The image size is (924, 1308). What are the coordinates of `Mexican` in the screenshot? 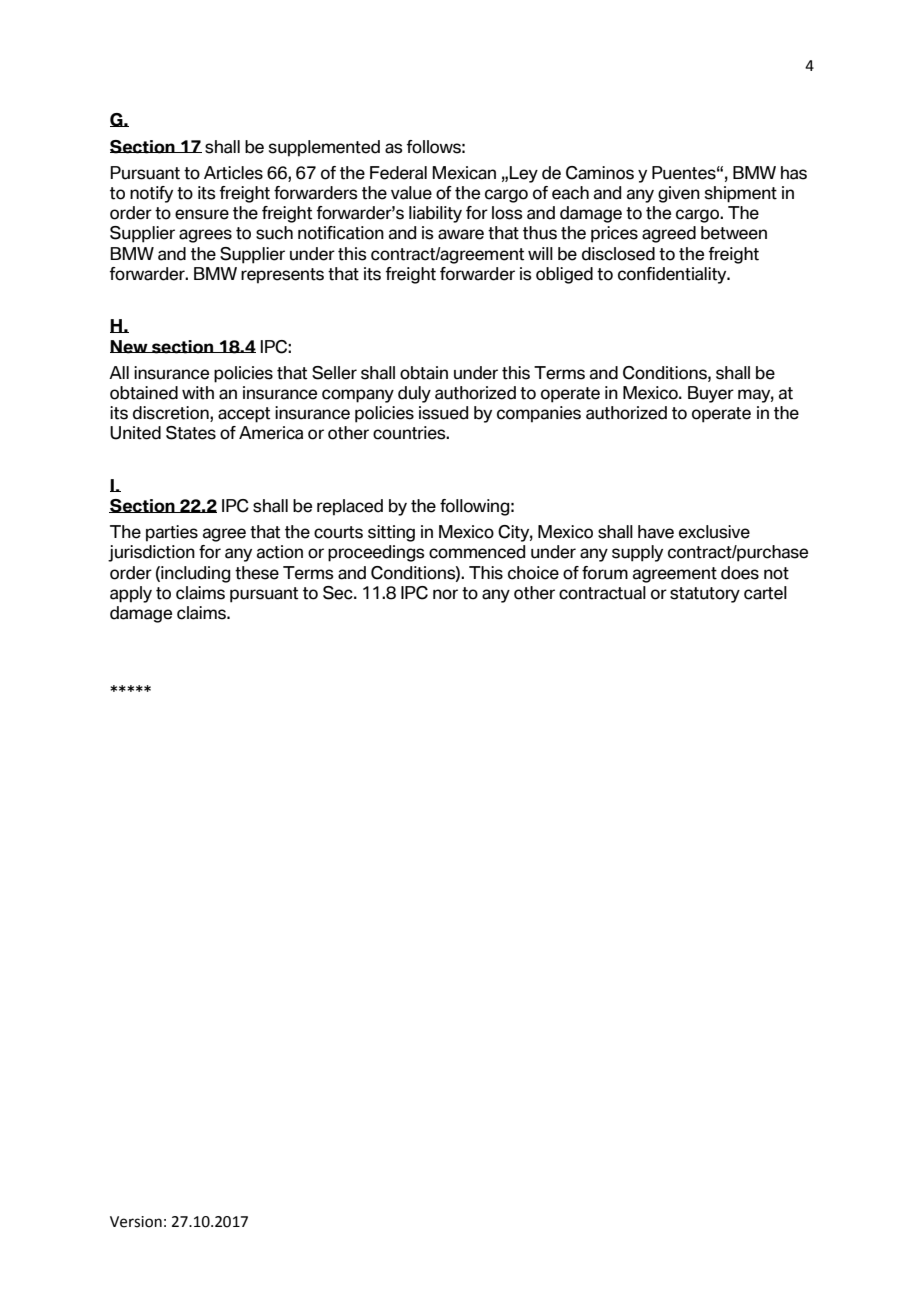 It's located at (464, 173).
